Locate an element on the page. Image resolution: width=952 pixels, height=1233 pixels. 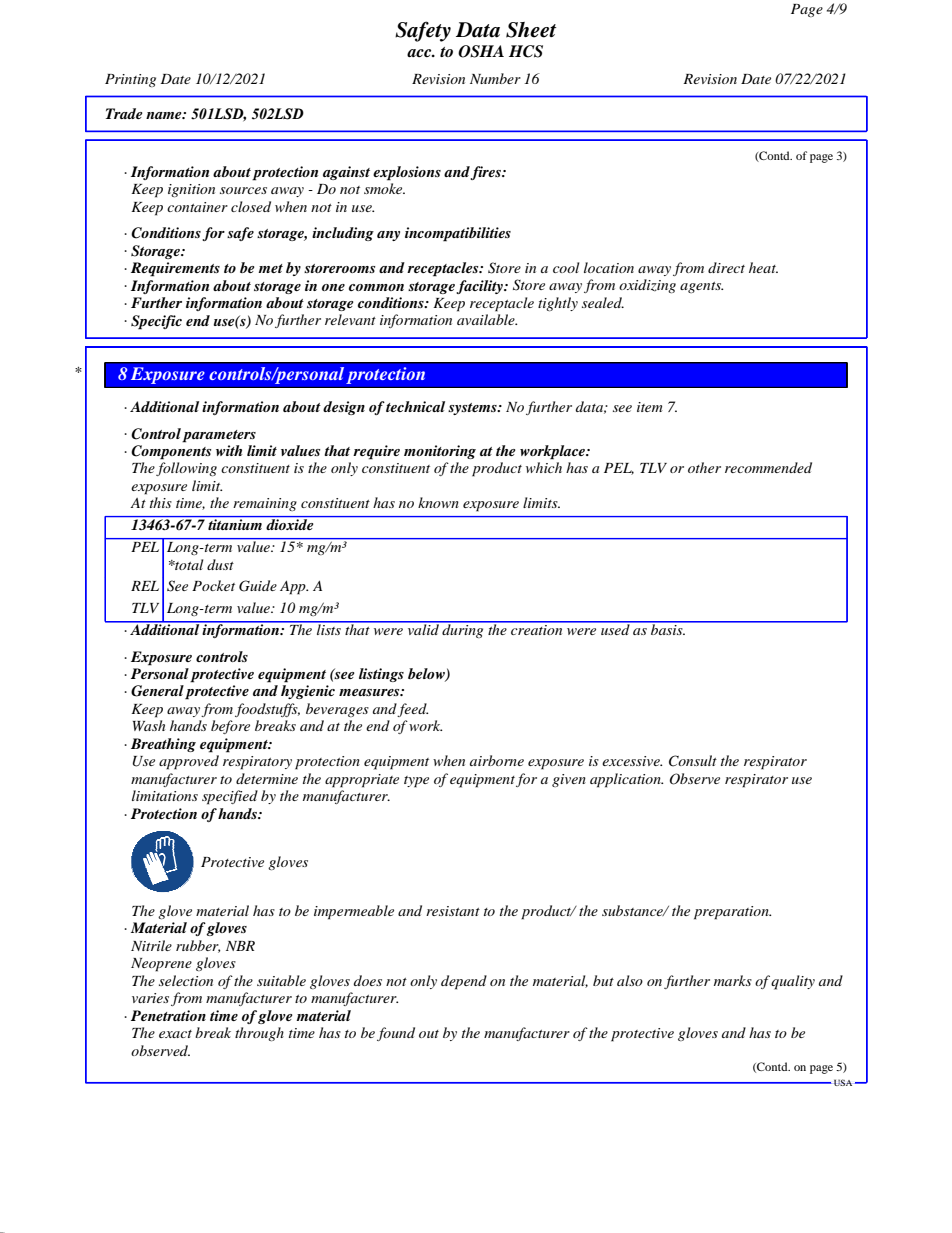
recommended is located at coordinates (768, 467).
